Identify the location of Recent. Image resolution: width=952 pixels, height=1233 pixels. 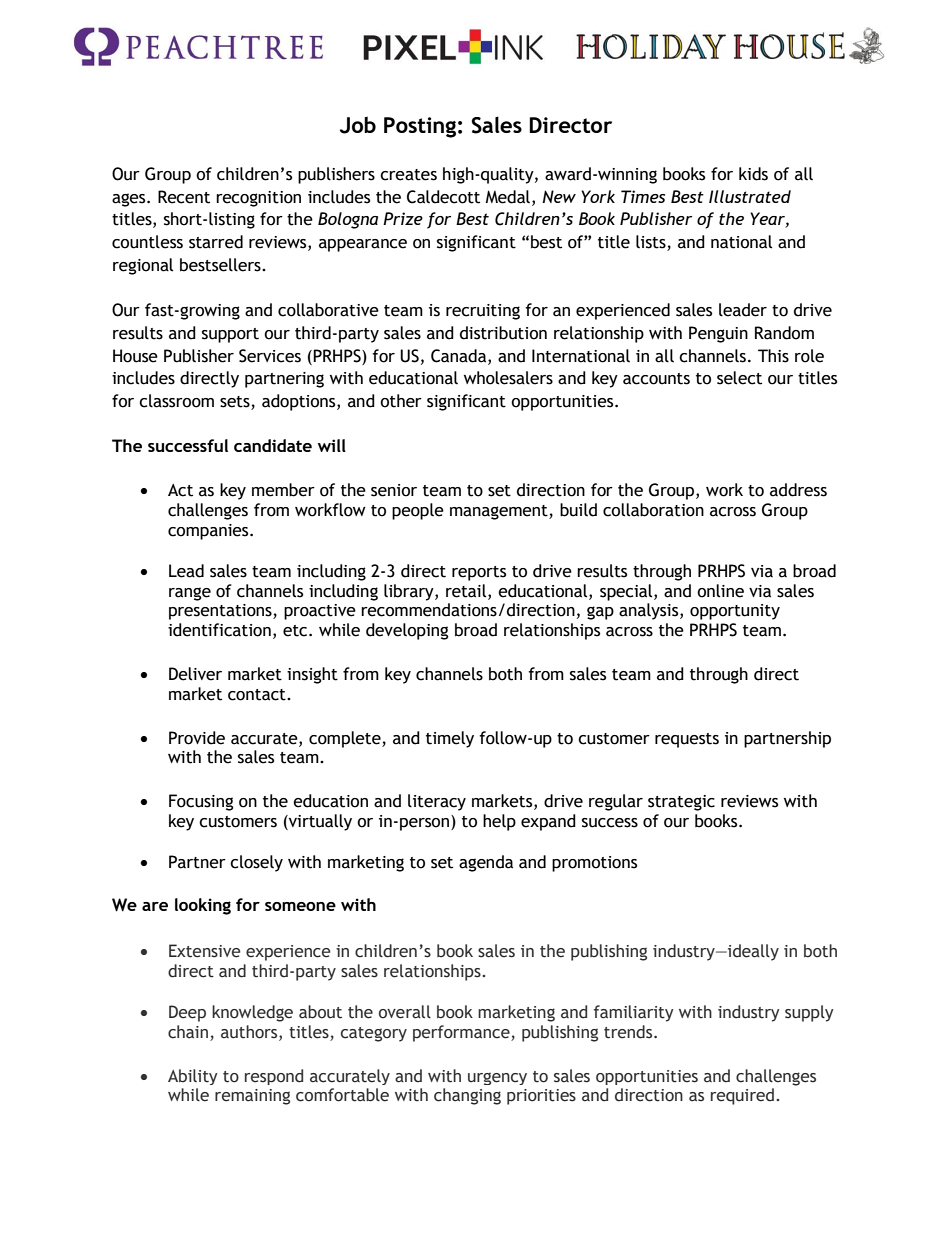
(184, 197).
